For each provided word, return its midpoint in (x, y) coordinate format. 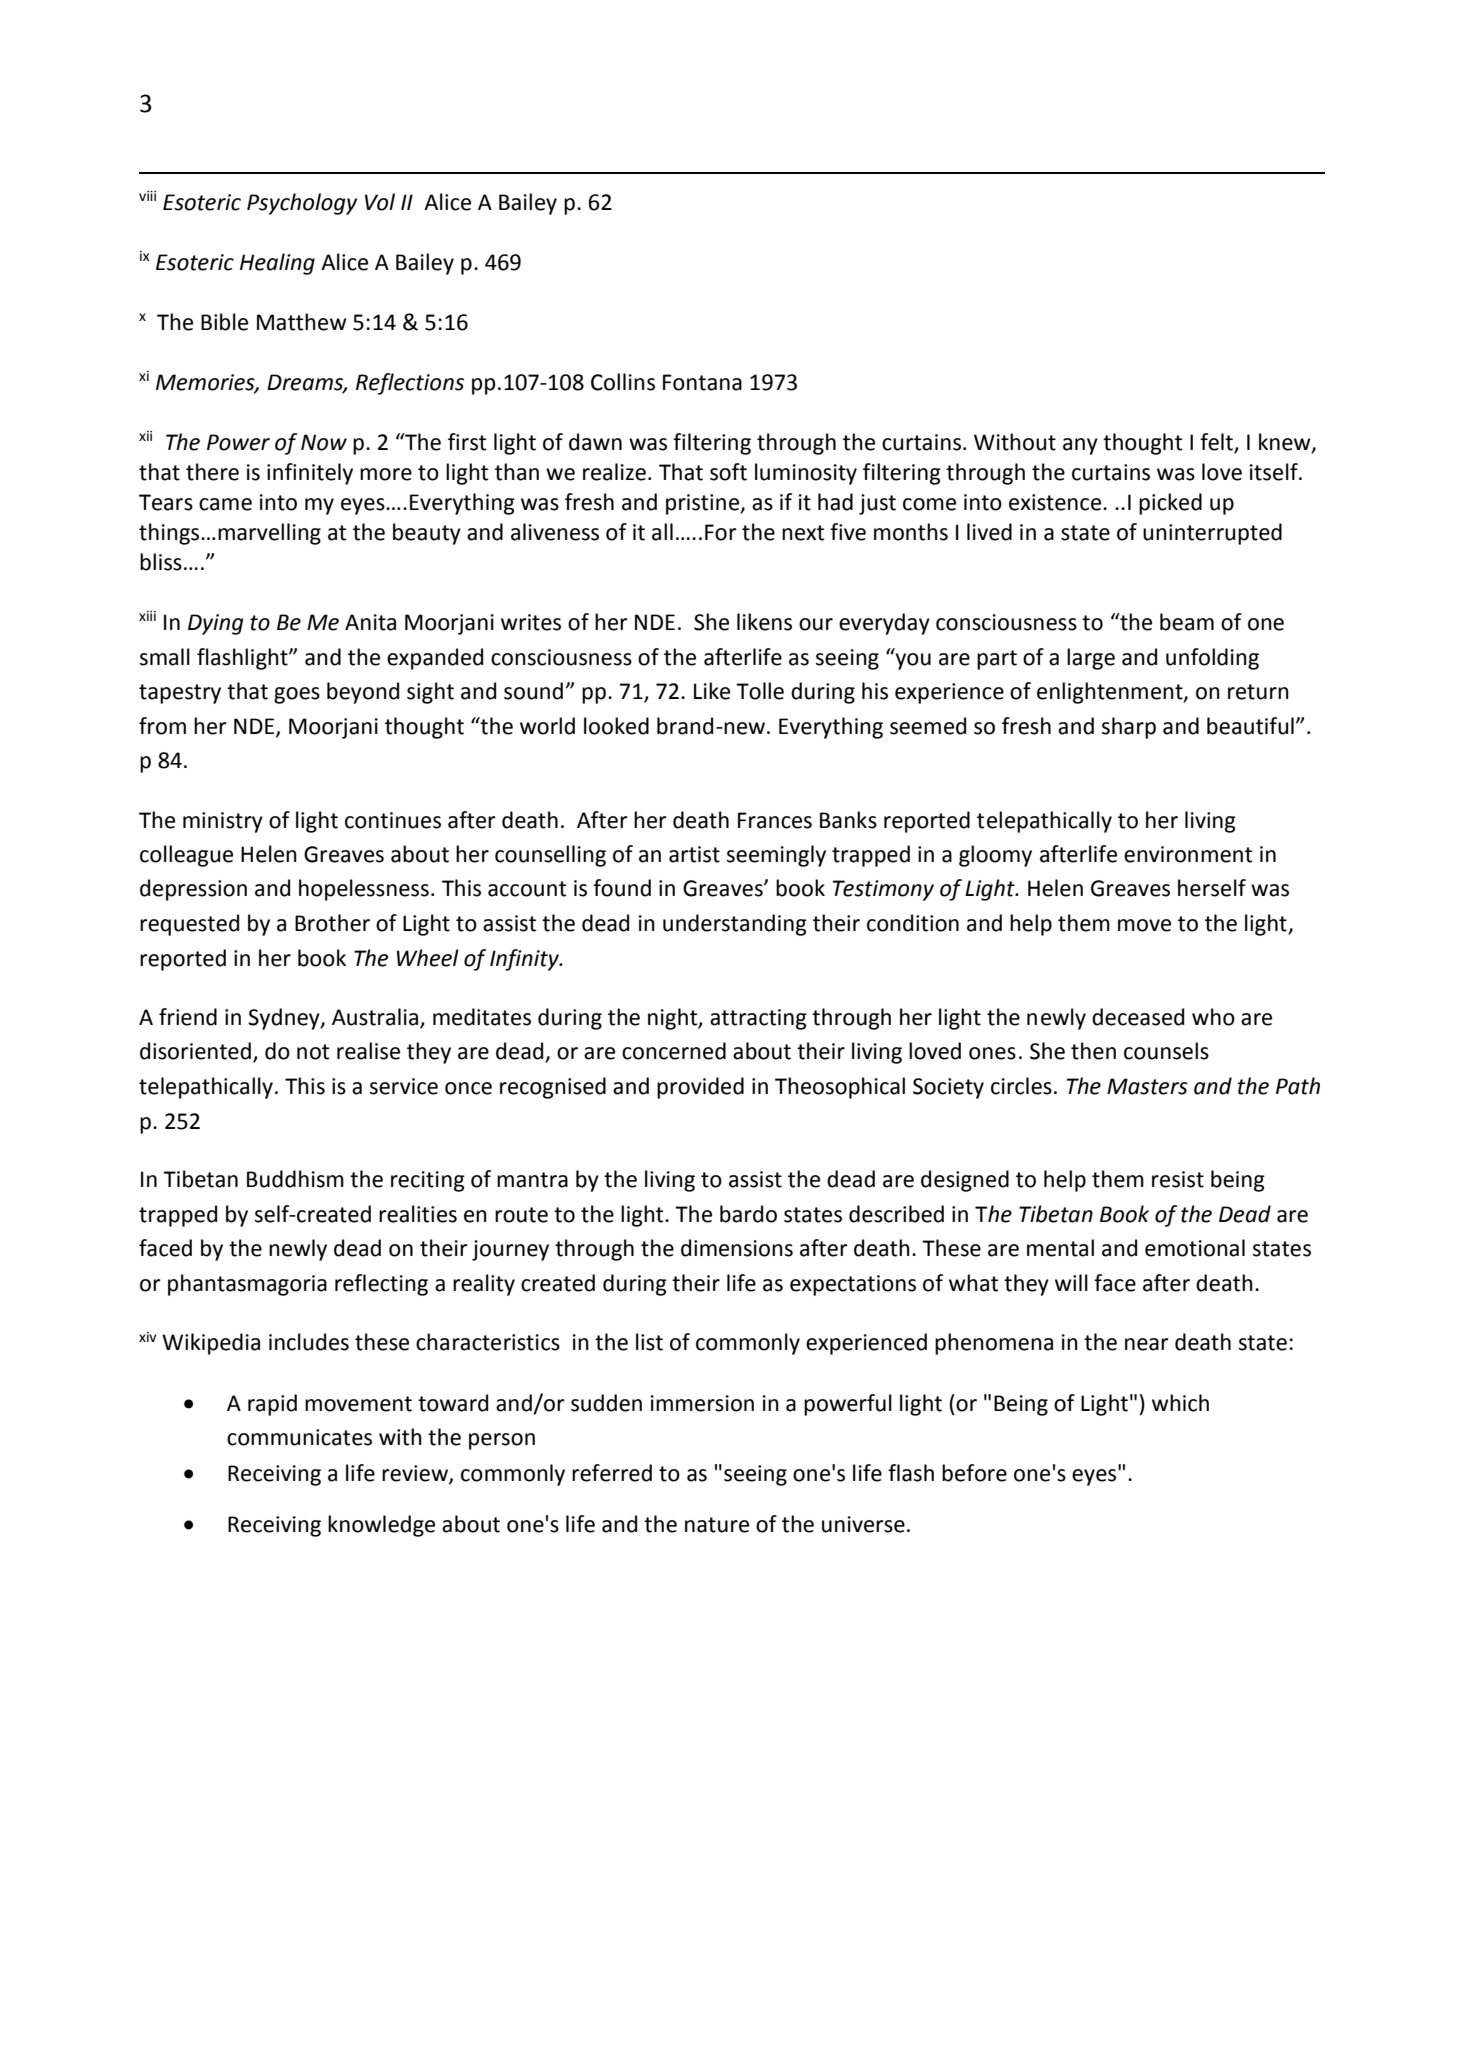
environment (1188, 854)
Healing (277, 264)
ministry (223, 822)
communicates (299, 1437)
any (1080, 446)
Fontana (702, 382)
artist (694, 854)
